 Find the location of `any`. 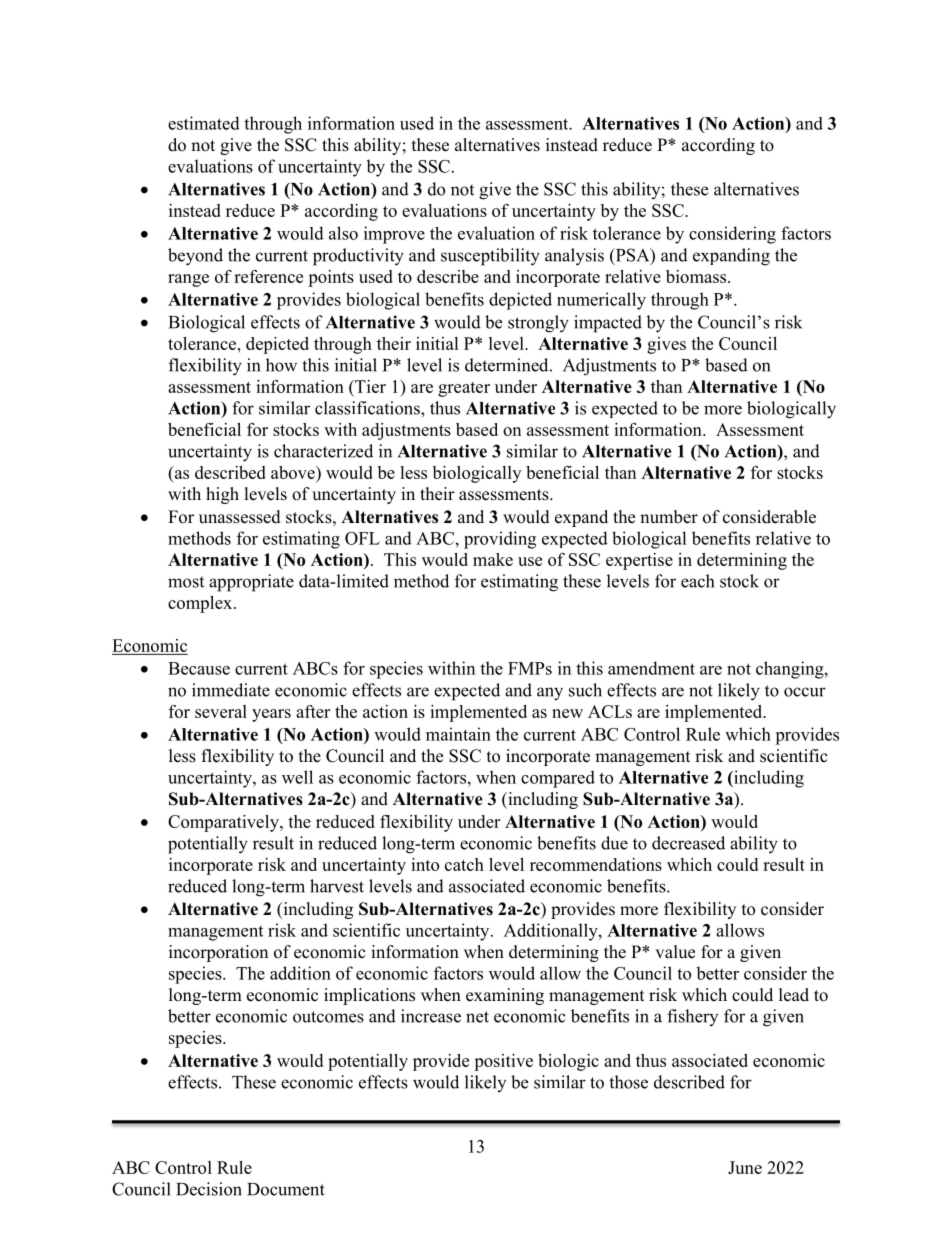

any is located at coordinates (550, 694).
